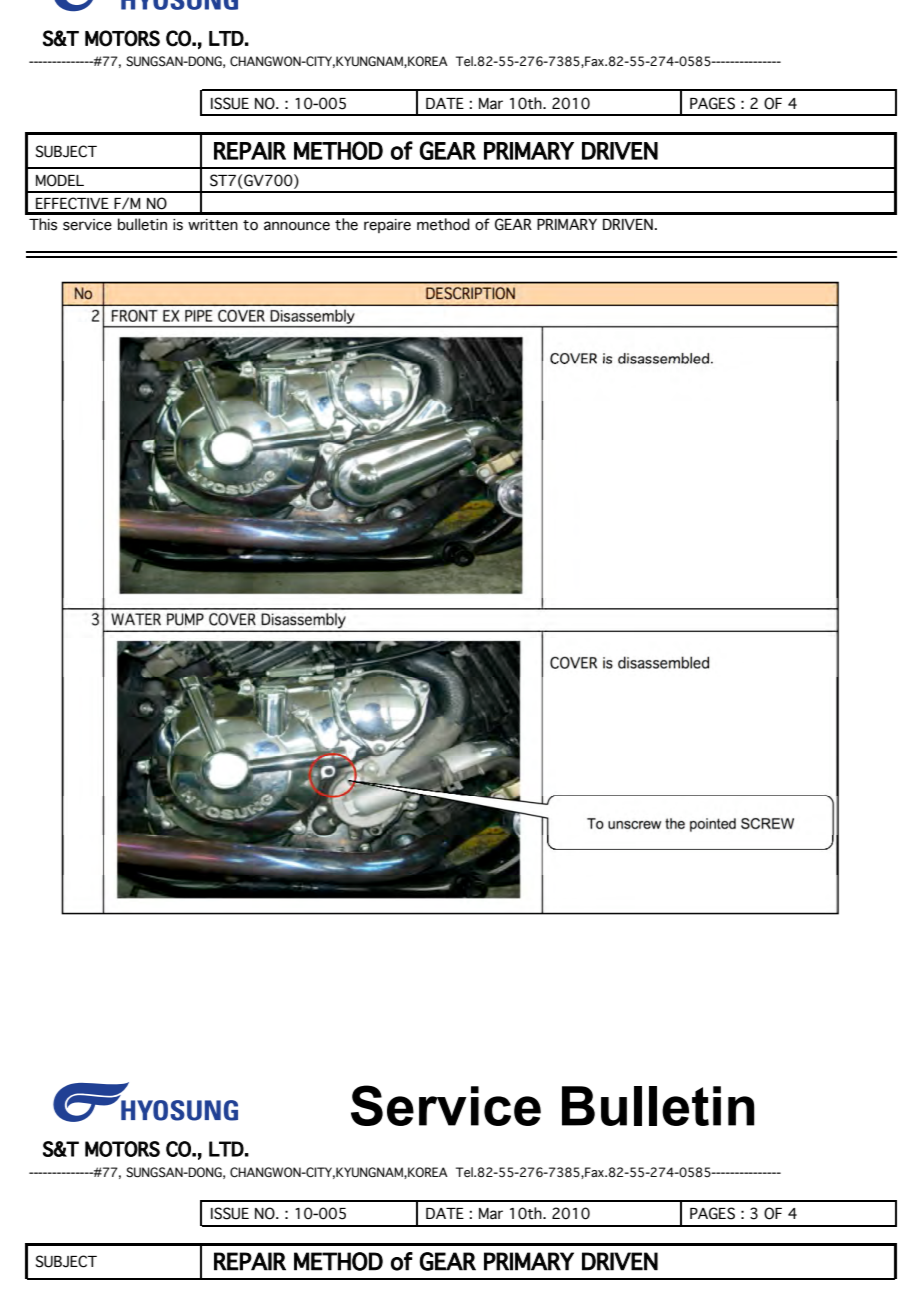  What do you see at coordinates (213, 225) in the screenshot?
I see `written` at bounding box center [213, 225].
